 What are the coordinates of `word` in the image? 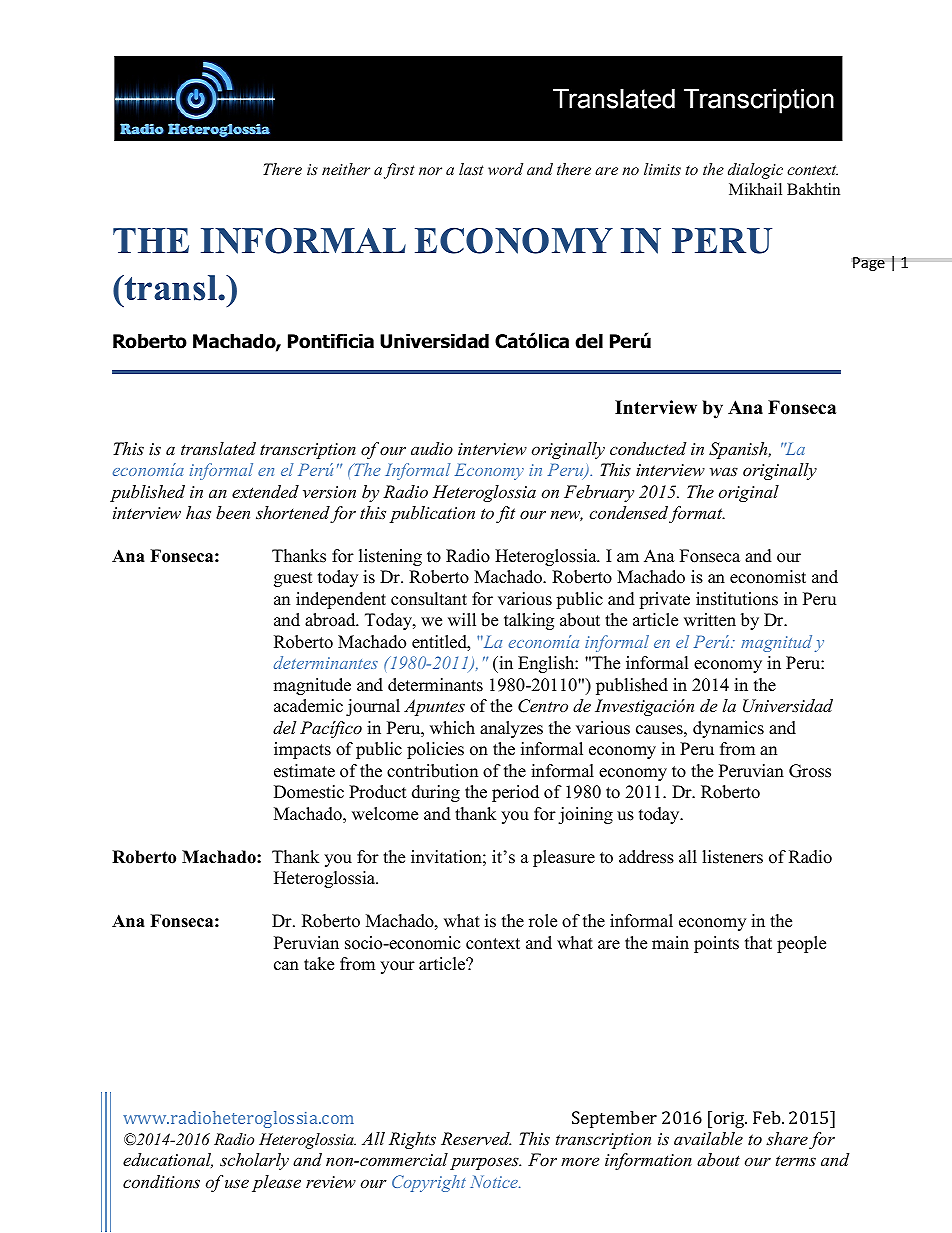 It's located at (505, 169).
